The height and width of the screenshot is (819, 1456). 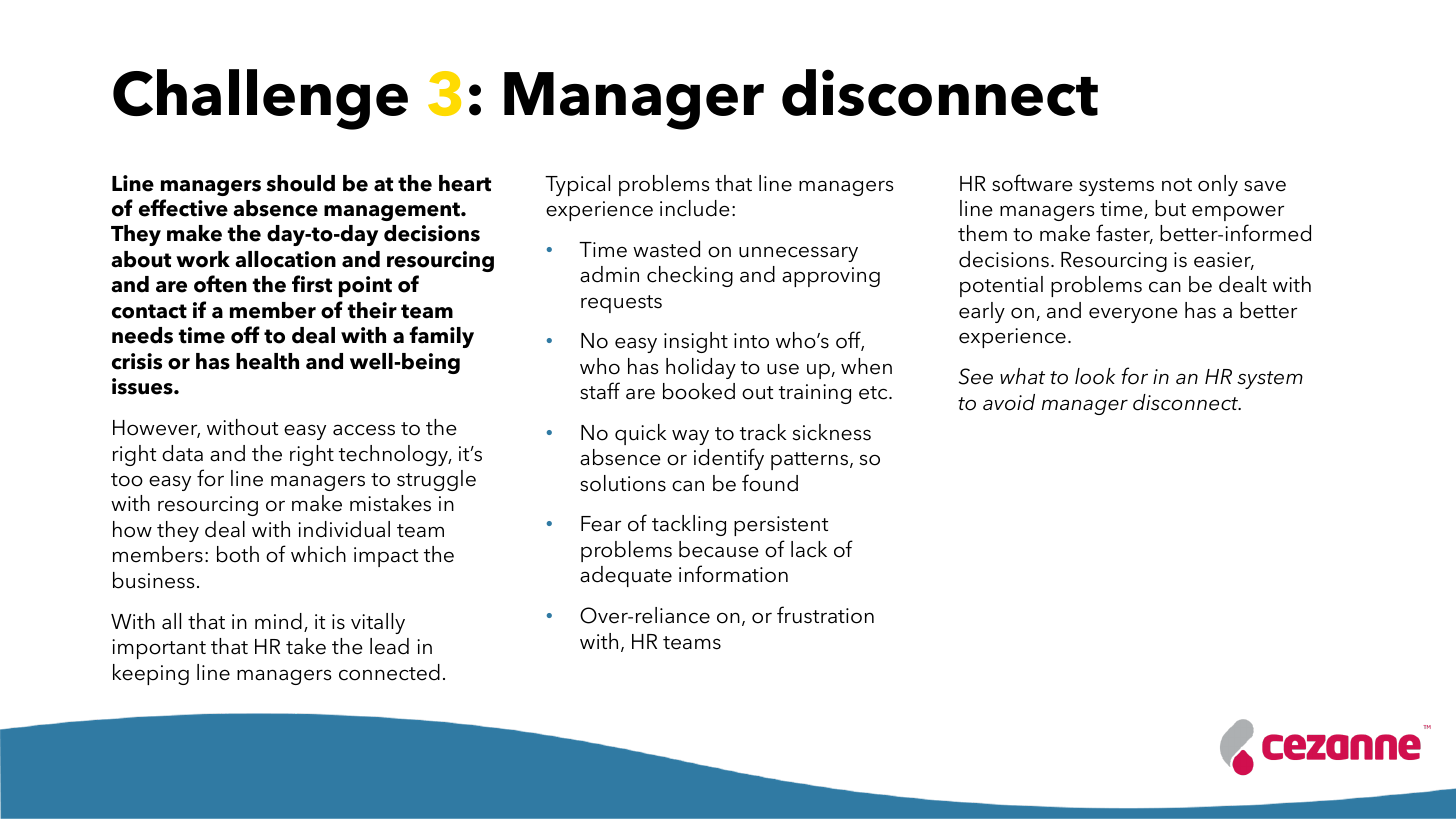 What do you see at coordinates (220, 284) in the screenshot?
I see `often` at bounding box center [220, 284].
